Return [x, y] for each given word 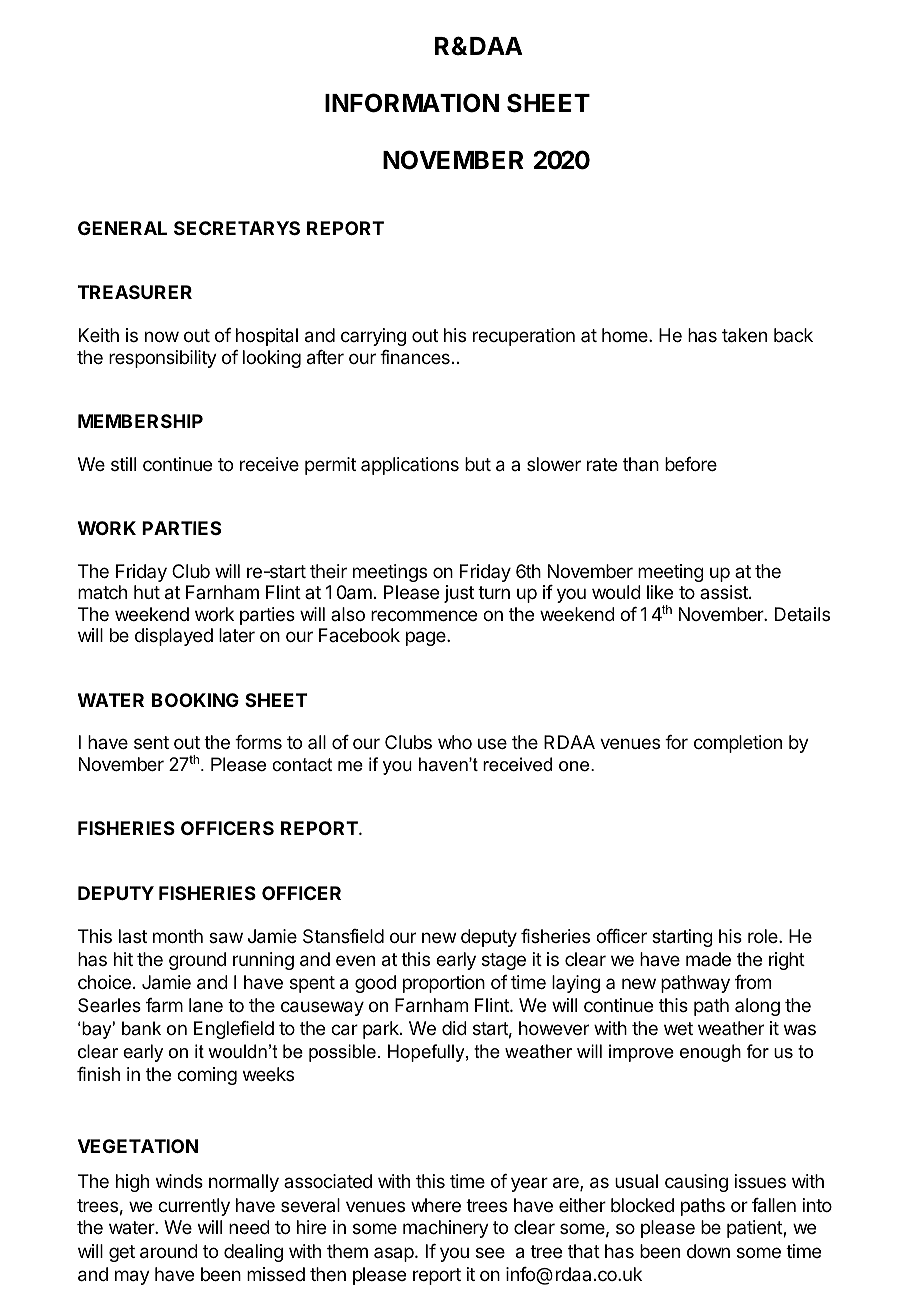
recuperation [524, 337]
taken [744, 335]
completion [738, 744]
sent [151, 742]
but [478, 464]
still [123, 464]
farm [164, 1005]
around [169, 1251]
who [455, 742]
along [757, 1007]
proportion [444, 984]
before [691, 464]
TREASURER [135, 292]
